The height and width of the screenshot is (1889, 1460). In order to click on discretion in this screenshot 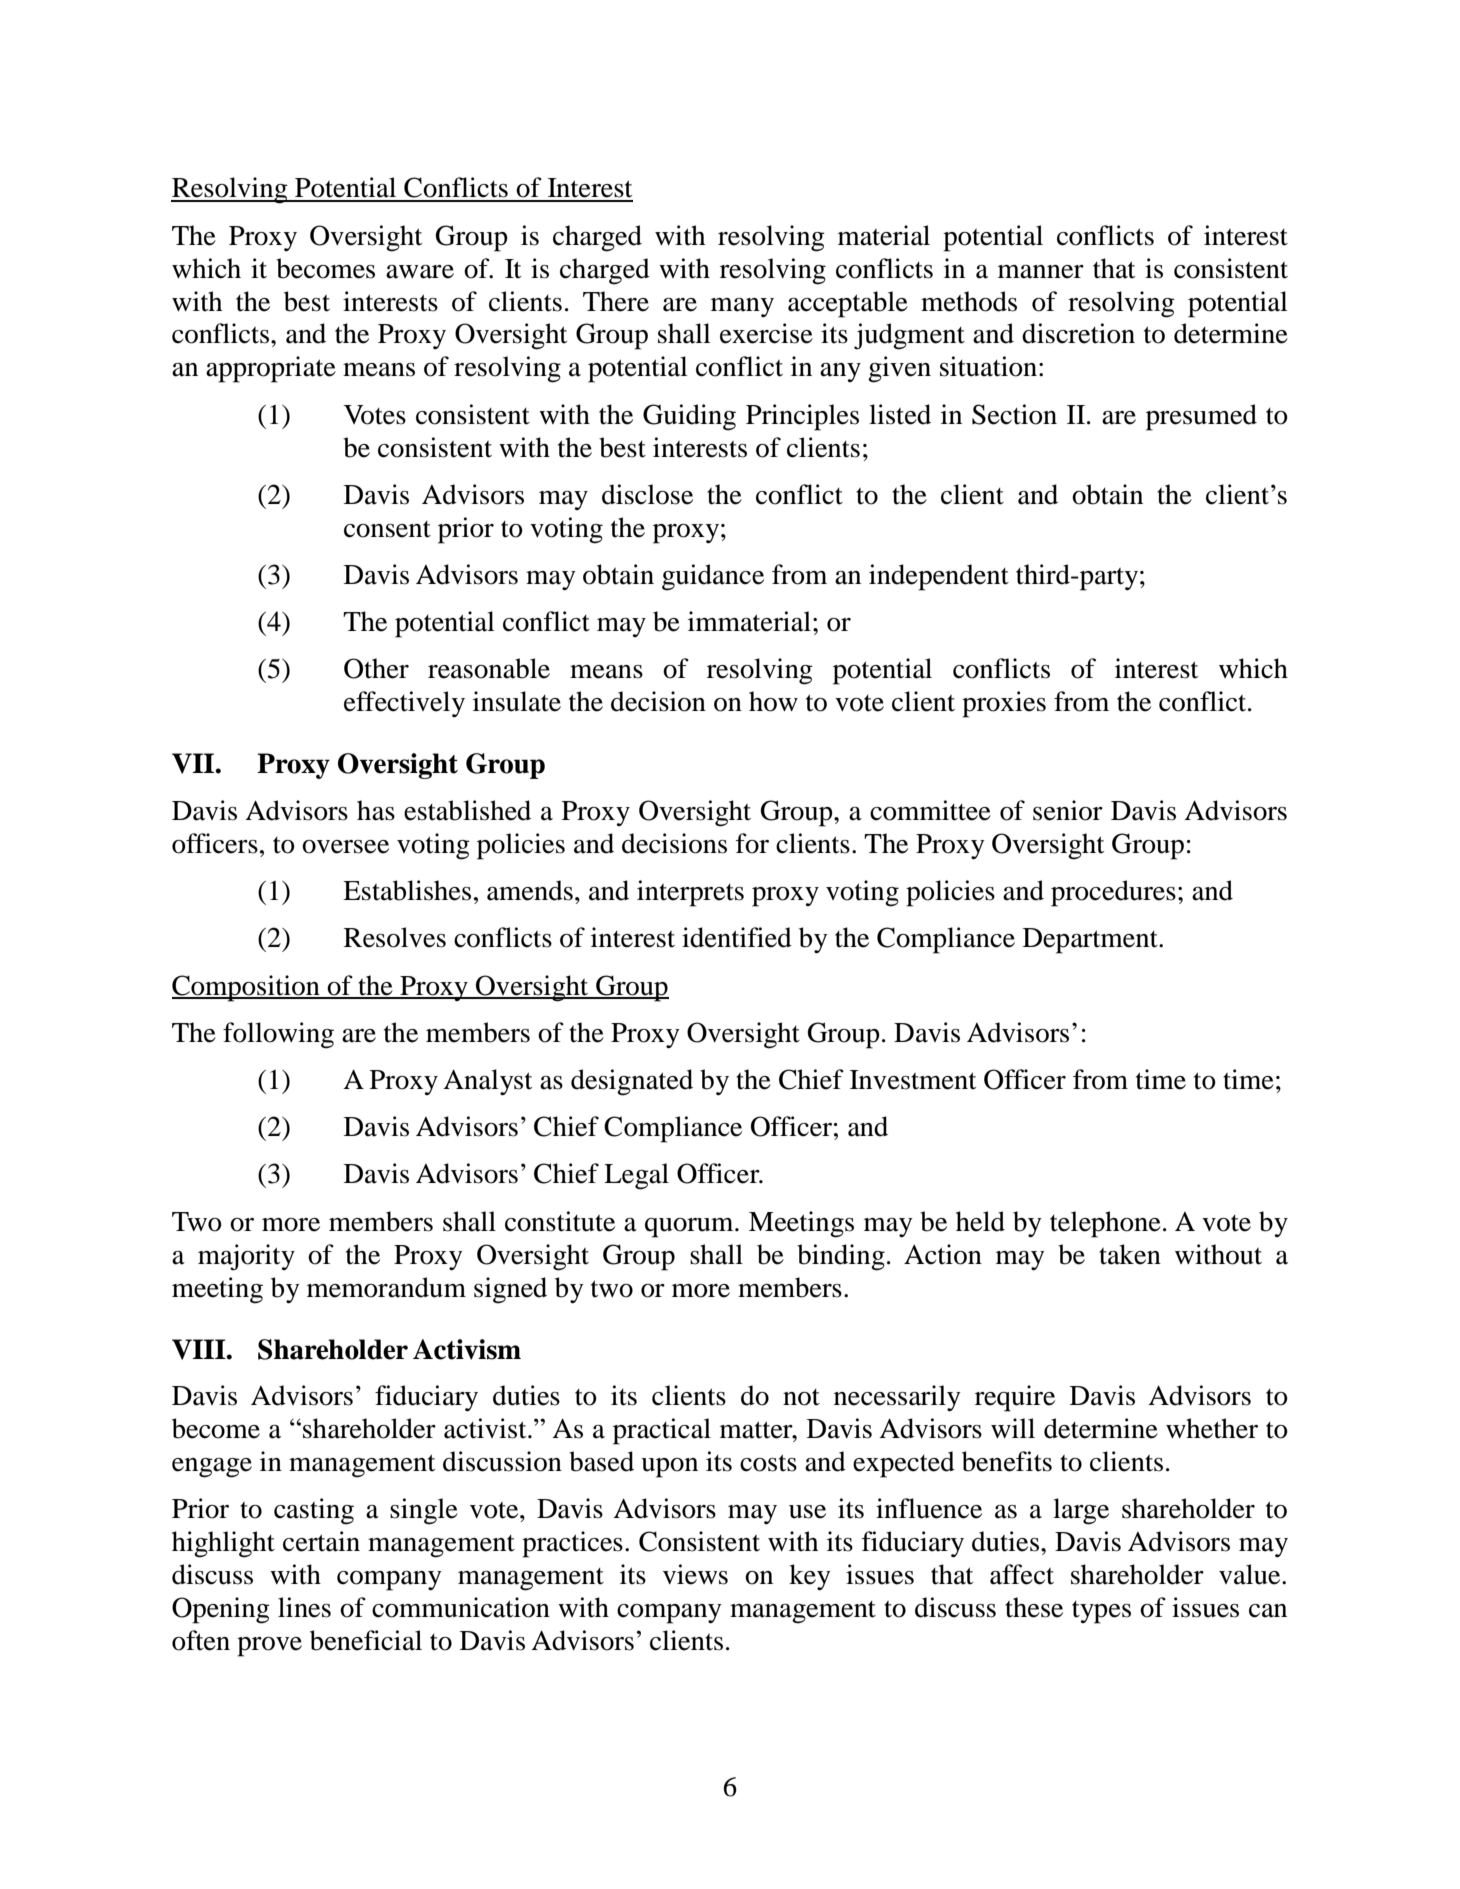, I will do `click(1078, 333)`.
